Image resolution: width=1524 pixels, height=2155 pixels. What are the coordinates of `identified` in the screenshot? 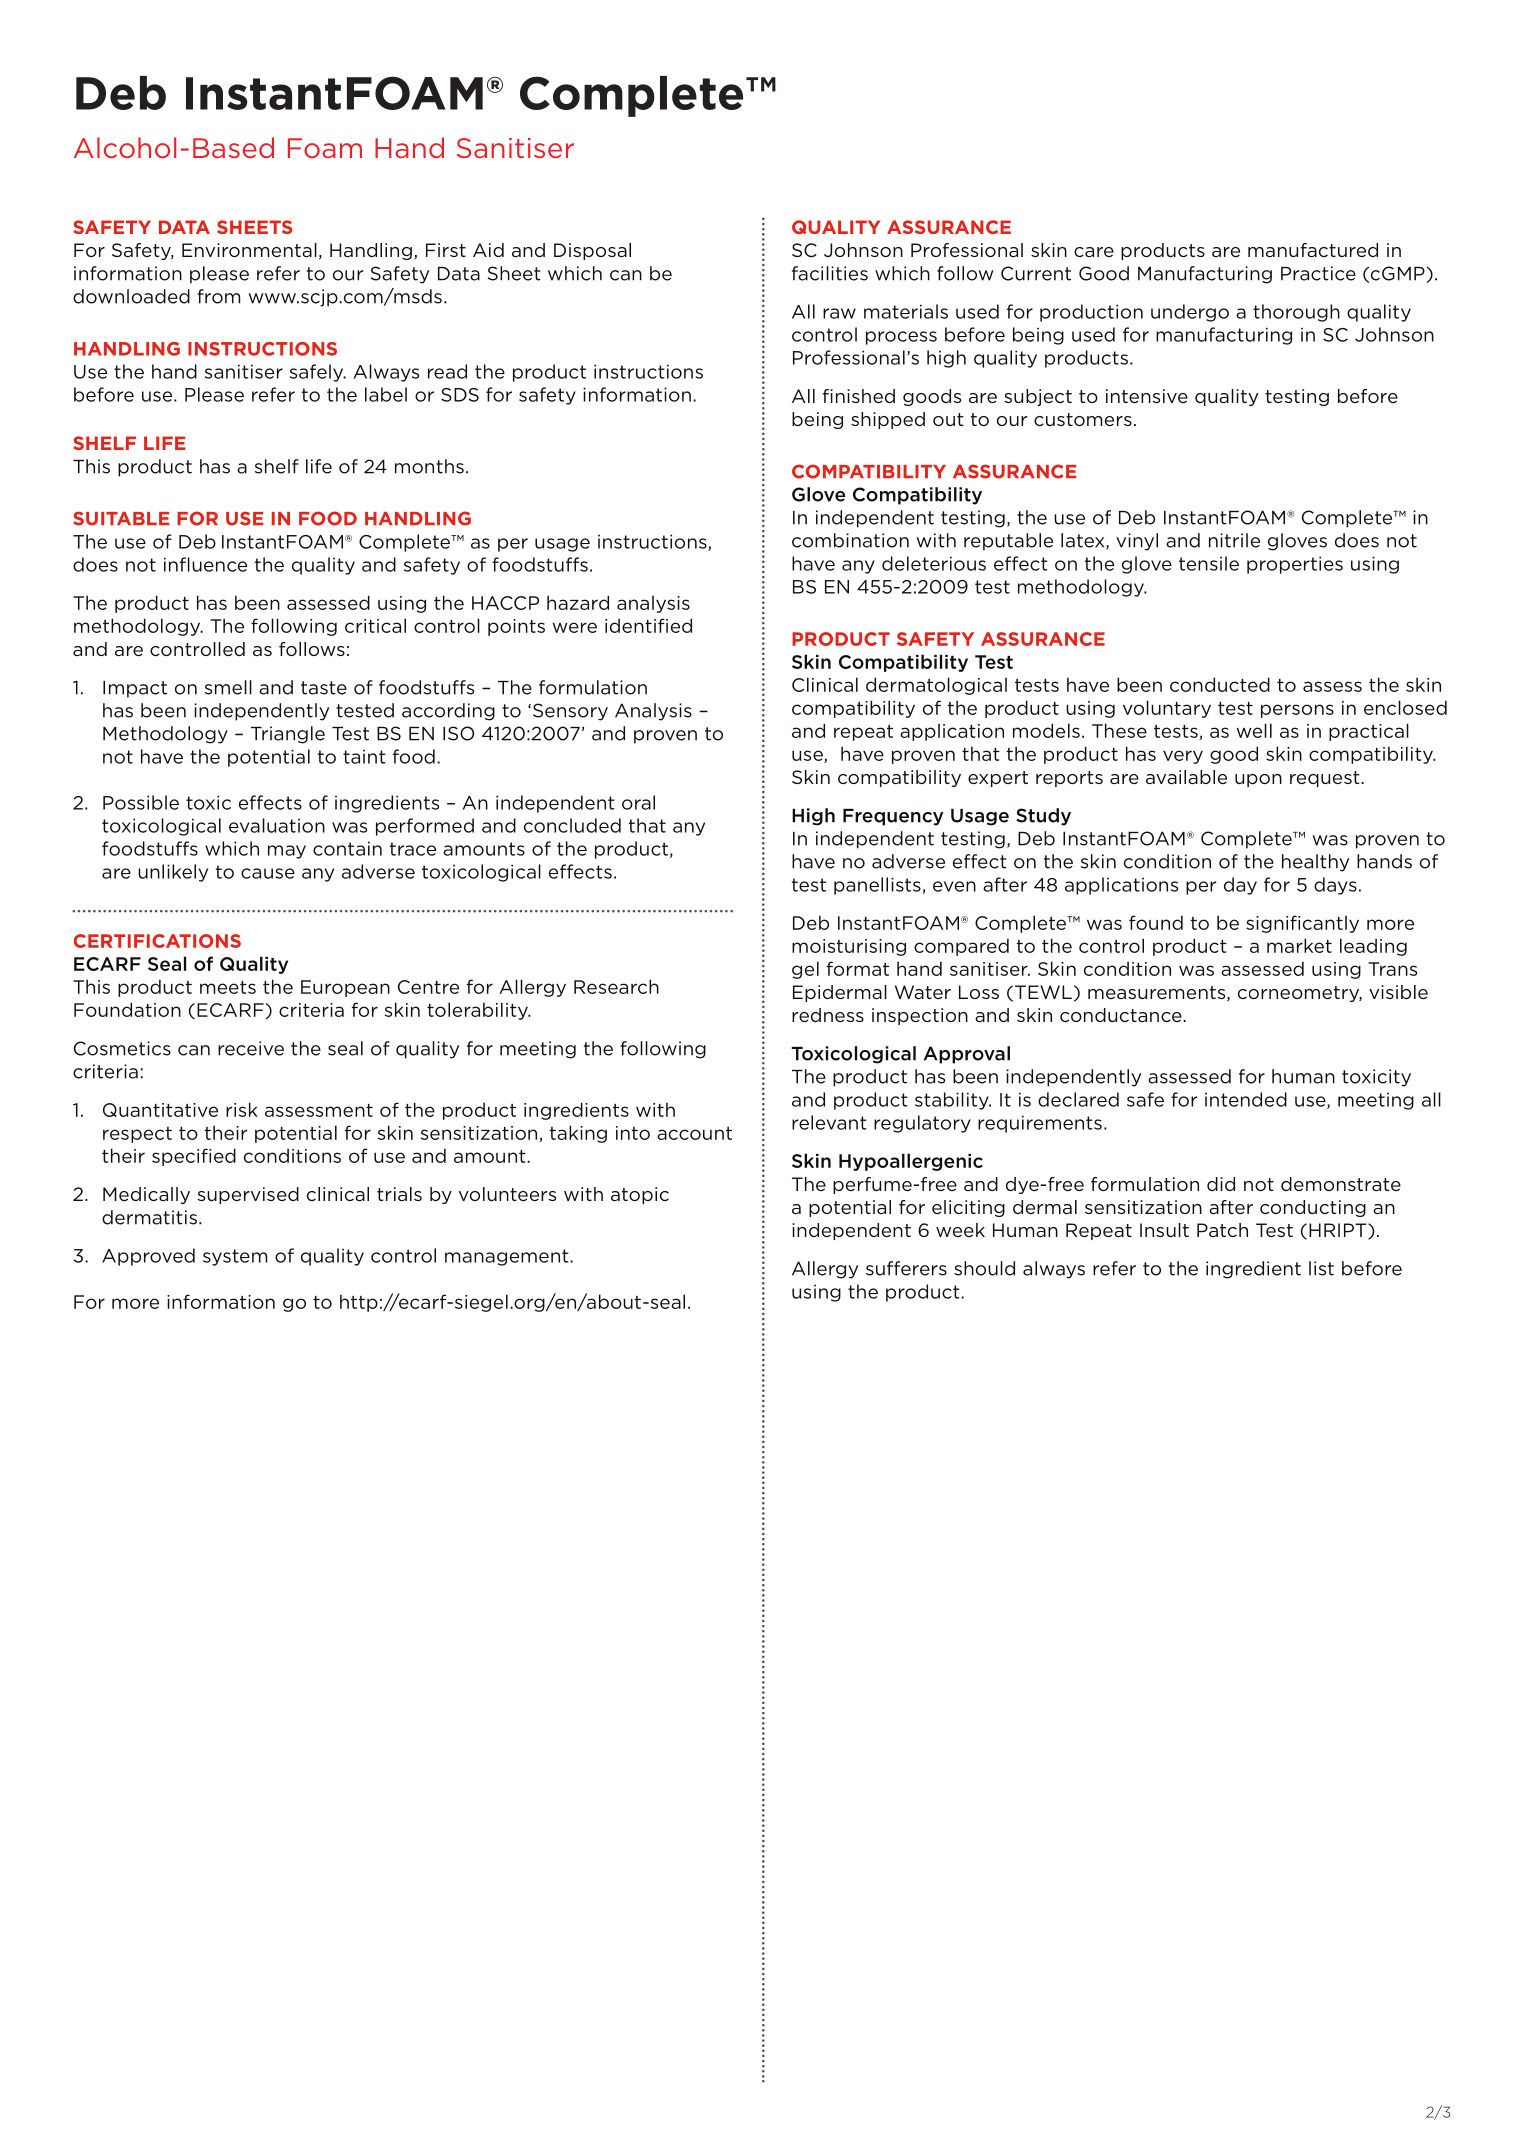 It's located at (648, 625).
